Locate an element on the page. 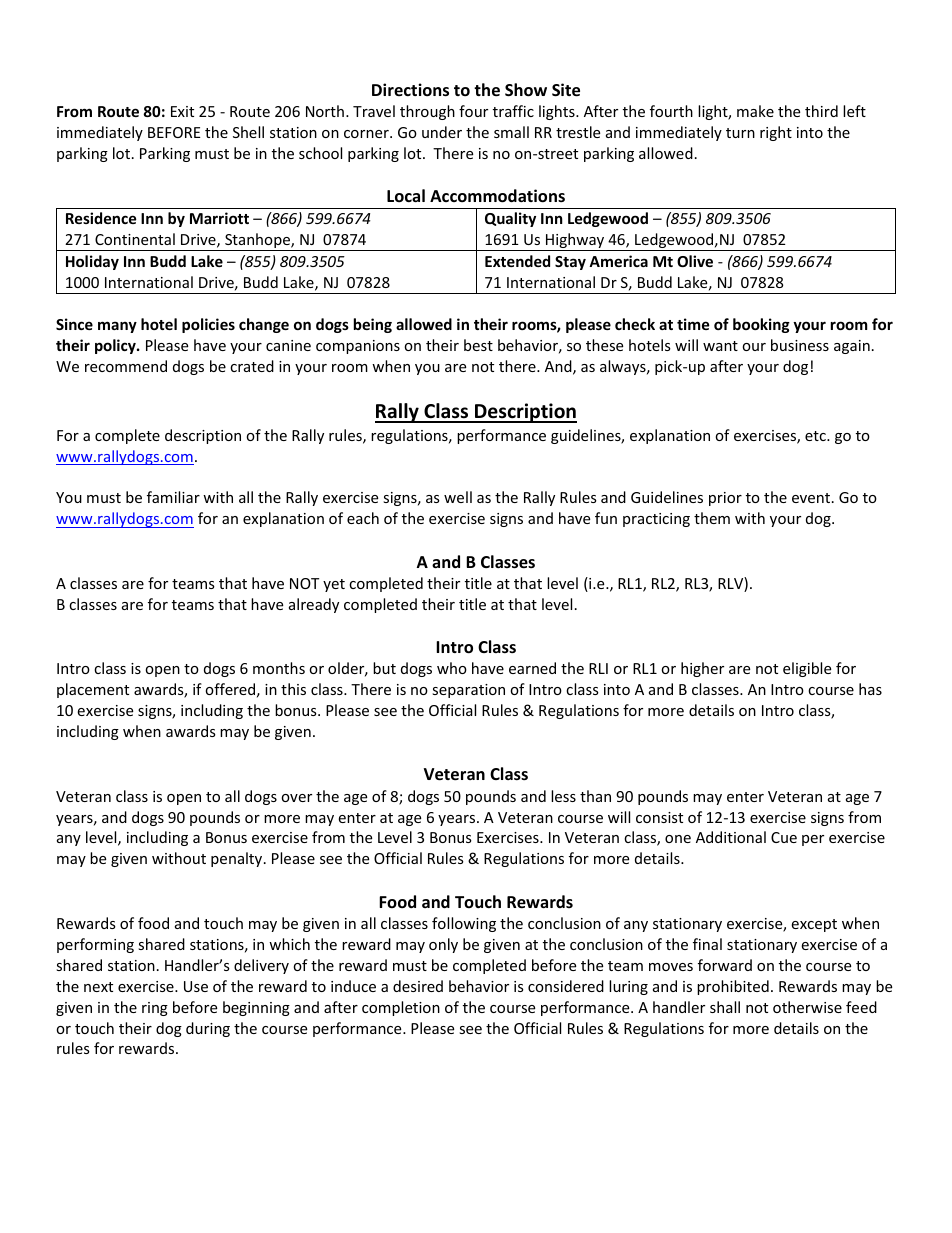  best is located at coordinates (478, 345).
